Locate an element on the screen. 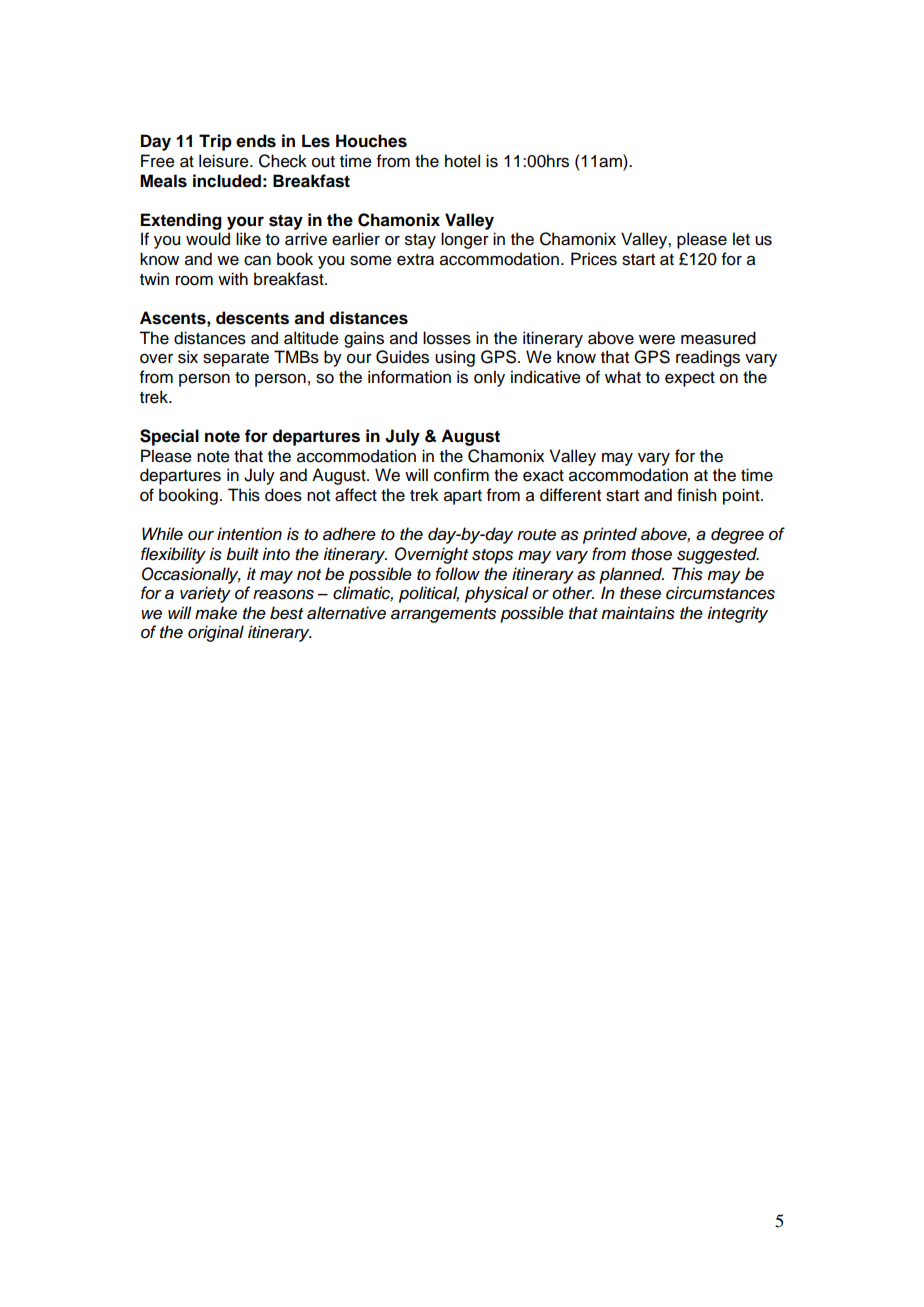 The height and width of the screenshot is (1307, 924). finish is located at coordinates (696, 495).
